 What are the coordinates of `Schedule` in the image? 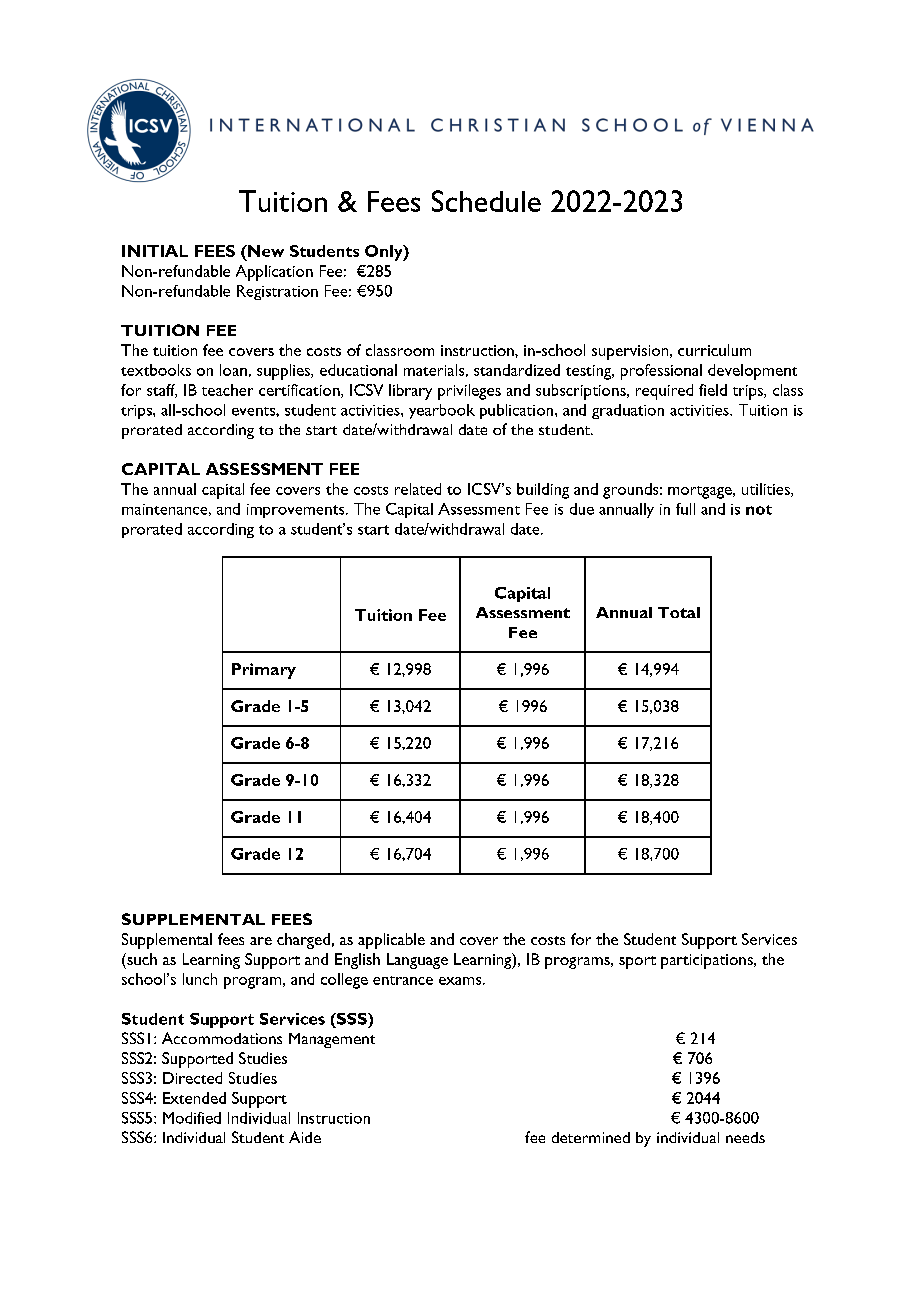 It's located at (486, 201).
